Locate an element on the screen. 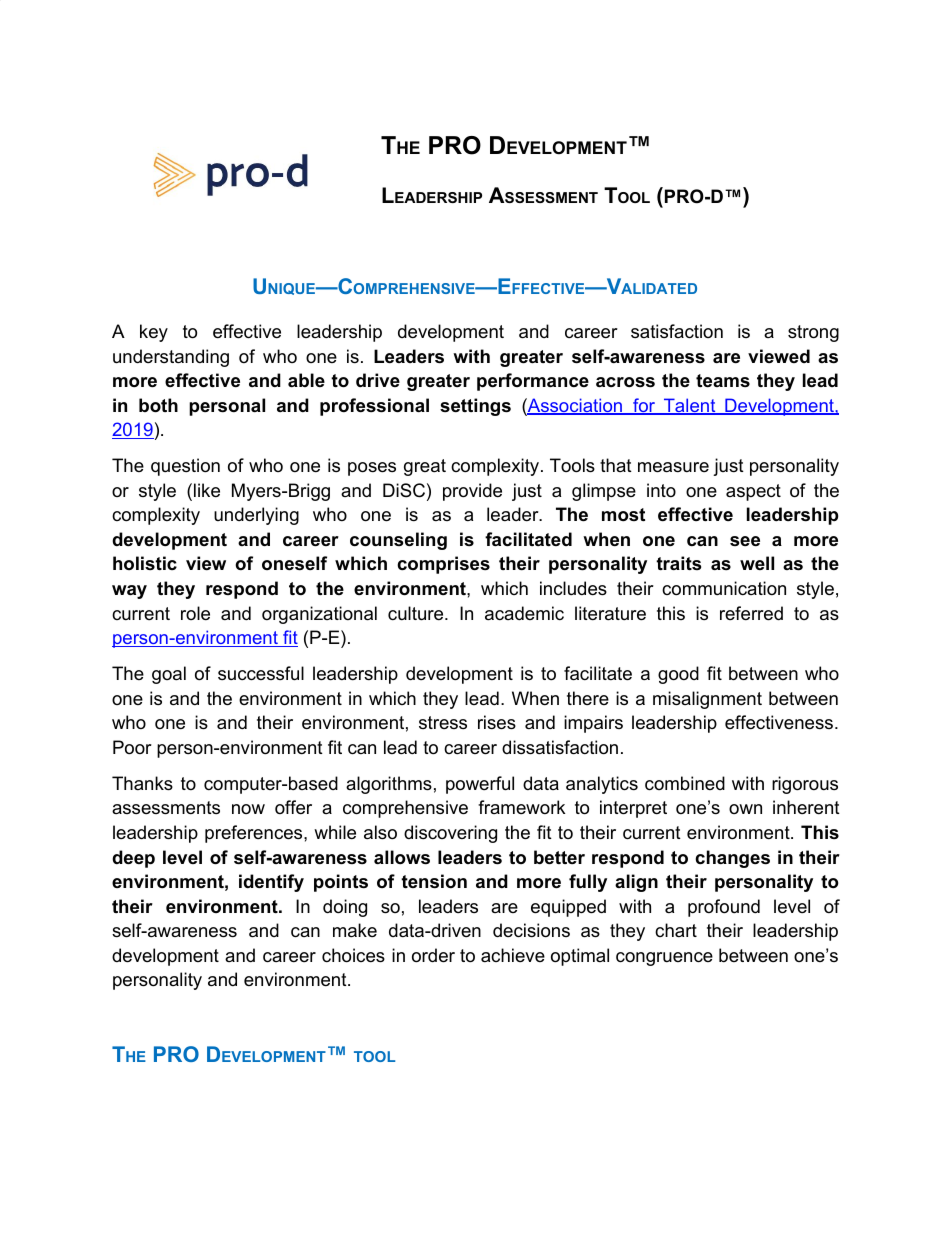 This screenshot has width=952, height=1233. order is located at coordinates (433, 955).
